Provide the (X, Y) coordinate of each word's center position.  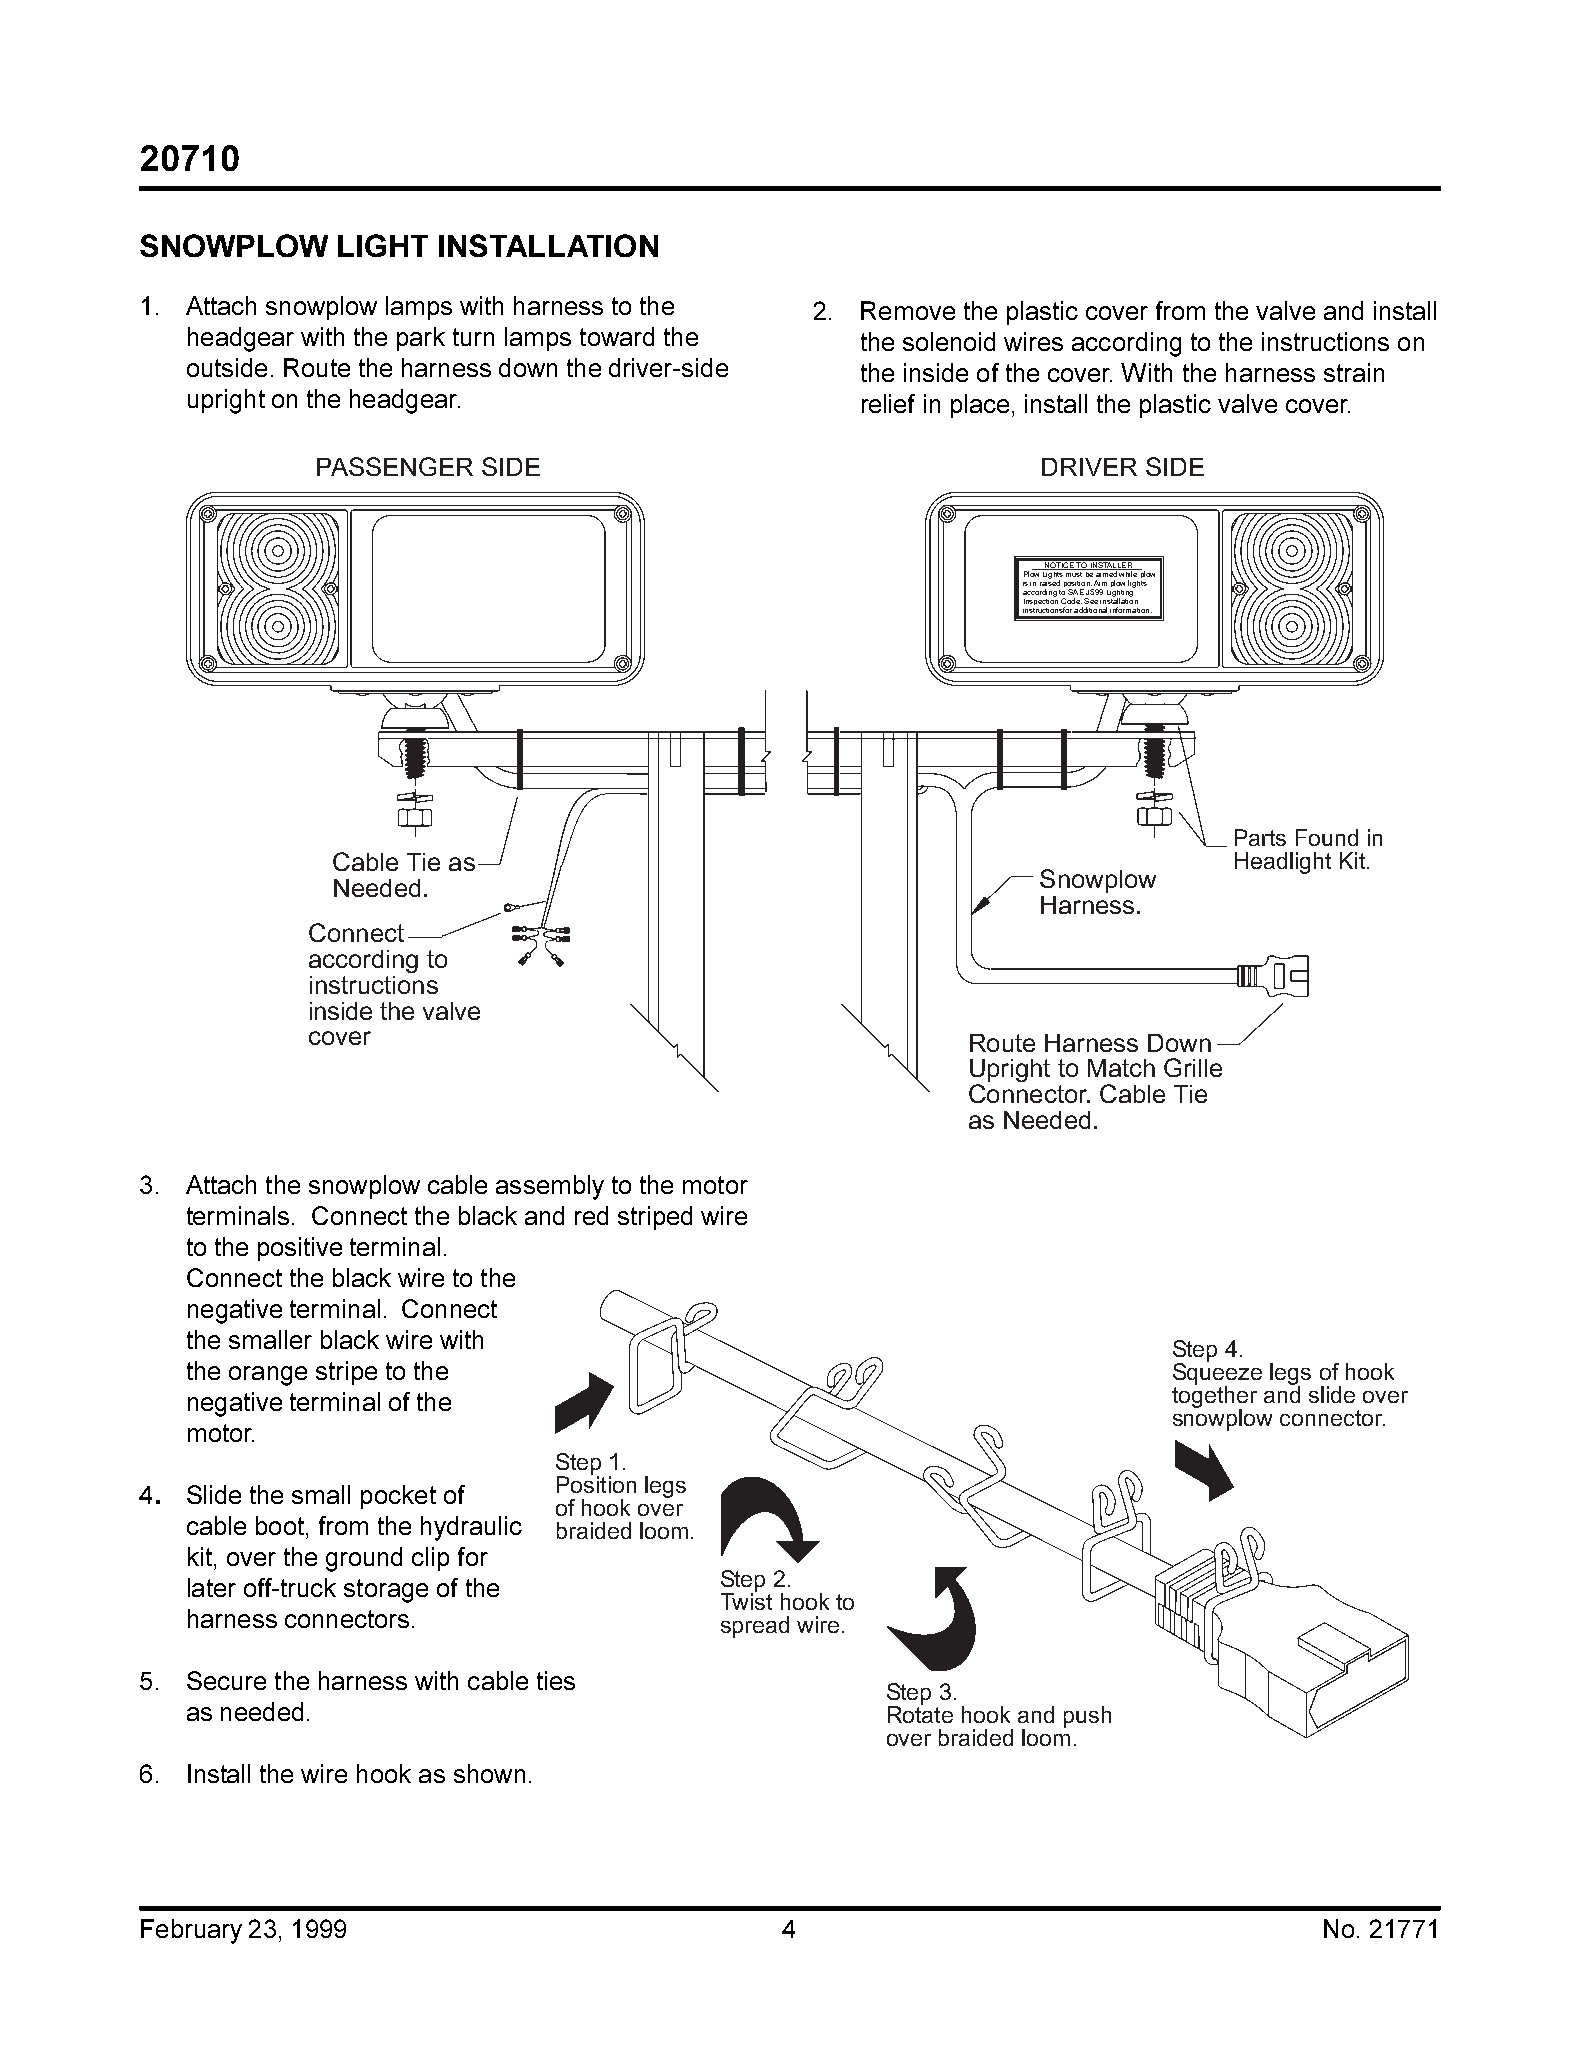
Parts (1260, 837)
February (191, 1931)
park (421, 339)
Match (1121, 1068)
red (591, 1215)
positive (300, 1249)
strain (1354, 372)
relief (888, 403)
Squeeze (1217, 1374)
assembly (550, 1187)
